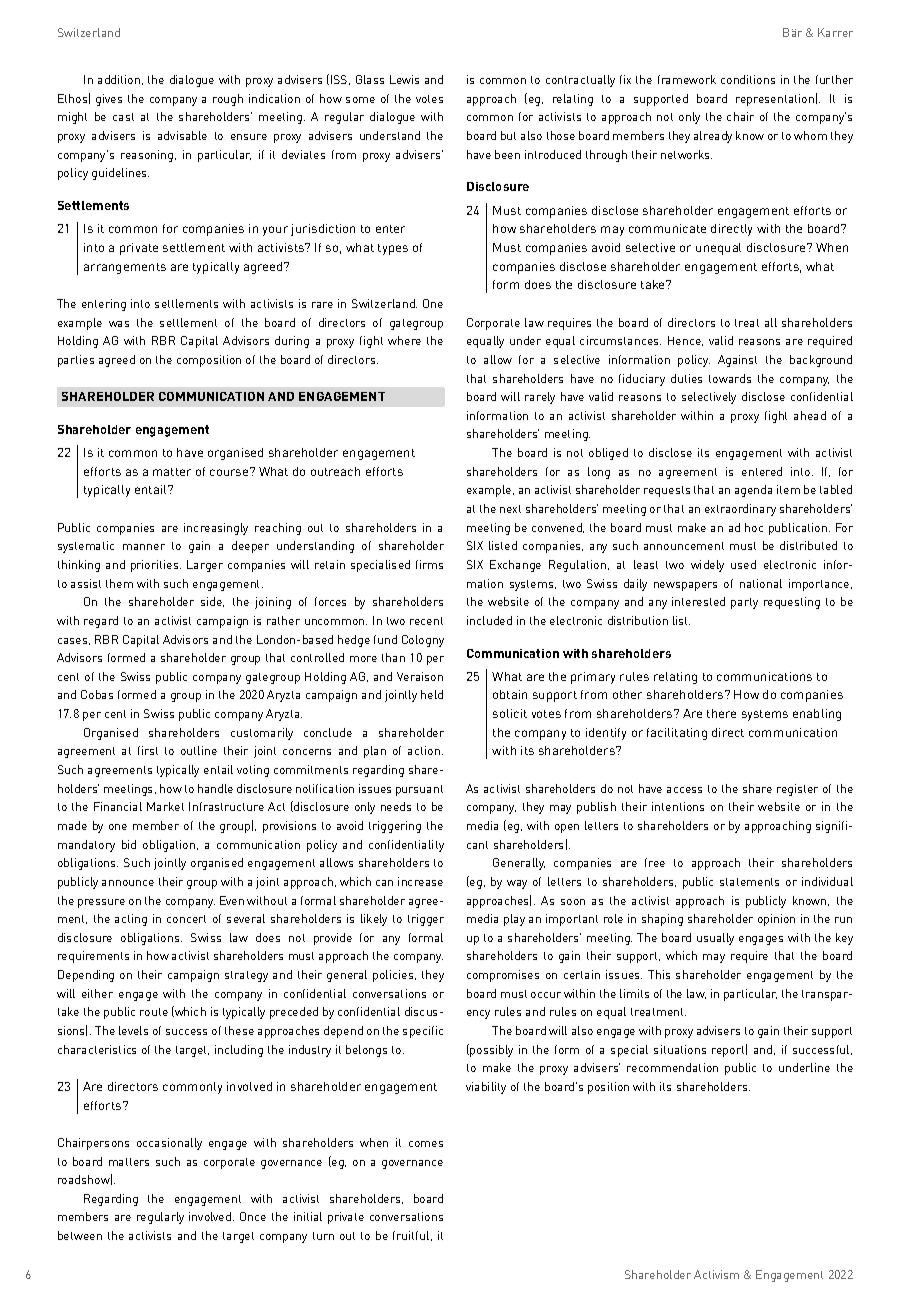  Describe the element at coordinates (80, 1235) in the screenshot. I see `between` at that location.
